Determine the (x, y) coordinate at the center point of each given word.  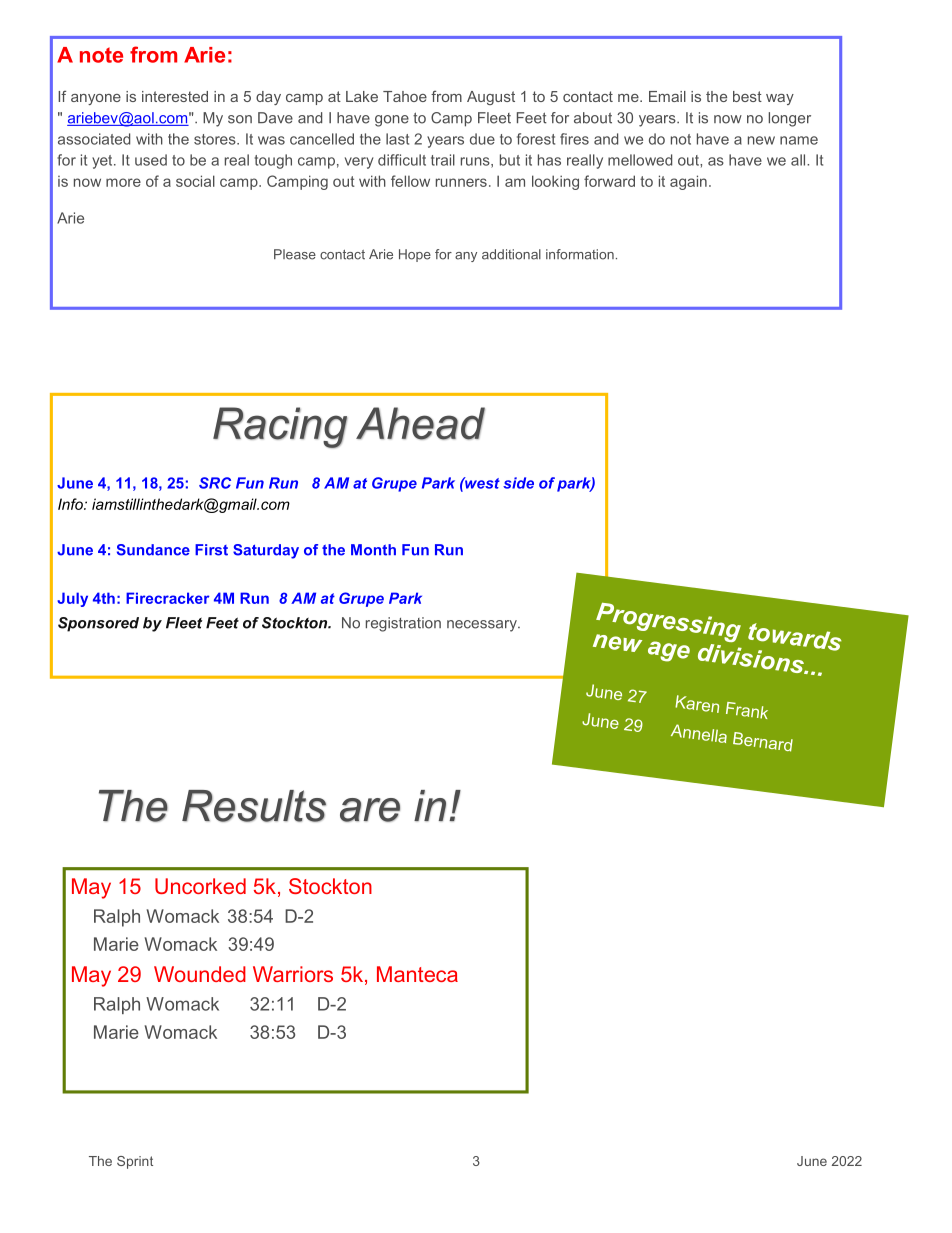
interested (175, 96)
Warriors (293, 974)
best (747, 96)
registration (403, 624)
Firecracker (167, 598)
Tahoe (405, 96)
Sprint (135, 1162)
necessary (483, 626)
